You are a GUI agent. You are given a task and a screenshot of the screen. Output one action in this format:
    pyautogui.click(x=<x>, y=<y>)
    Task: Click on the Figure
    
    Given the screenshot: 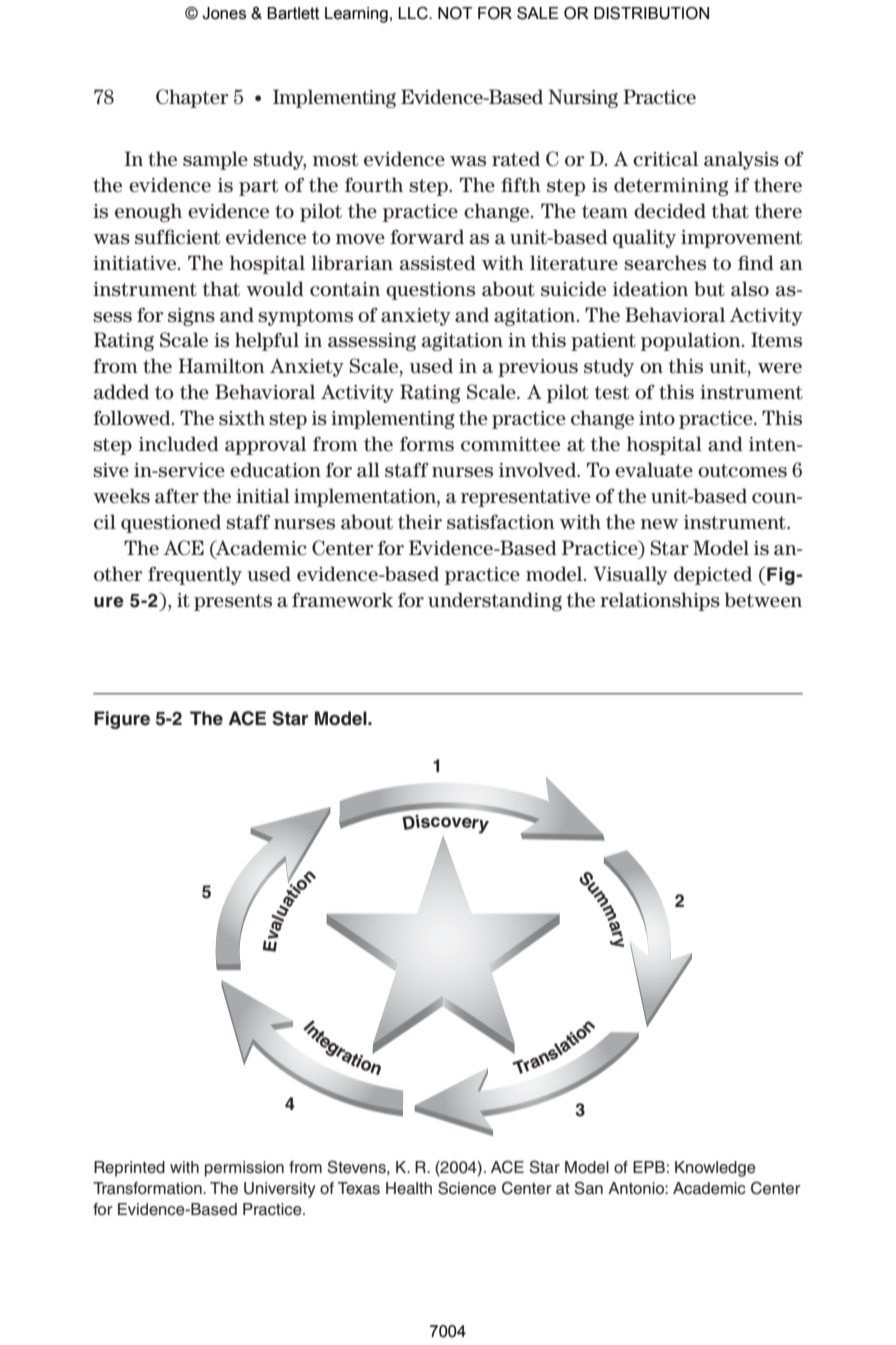 What is the action you would take?
    pyautogui.click(x=122, y=720)
